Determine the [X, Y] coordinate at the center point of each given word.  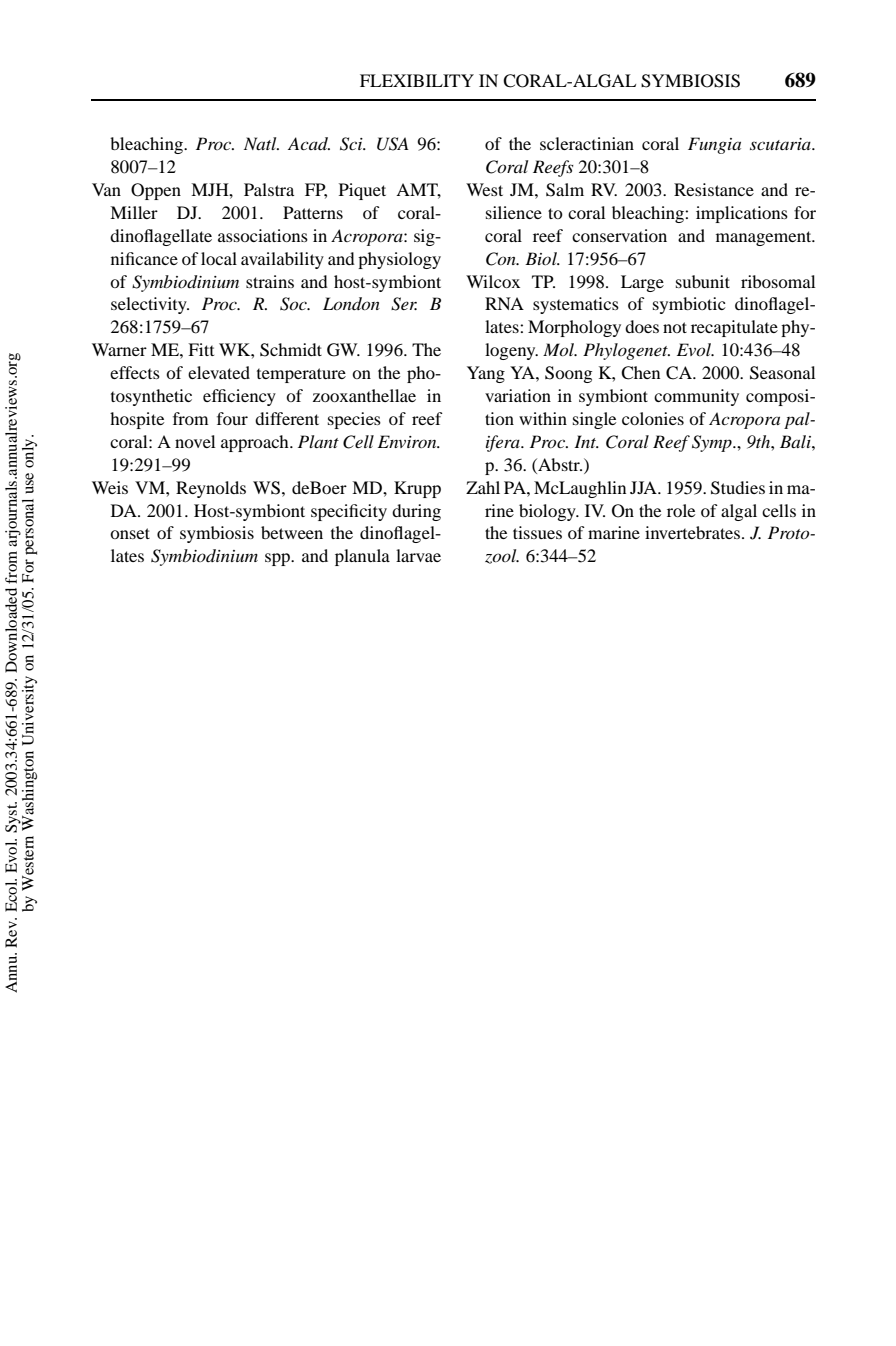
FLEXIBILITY [417, 80]
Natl [261, 143]
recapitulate [734, 328]
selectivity [150, 305]
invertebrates [694, 532]
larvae [418, 555]
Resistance [714, 189]
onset [130, 533]
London [351, 303]
